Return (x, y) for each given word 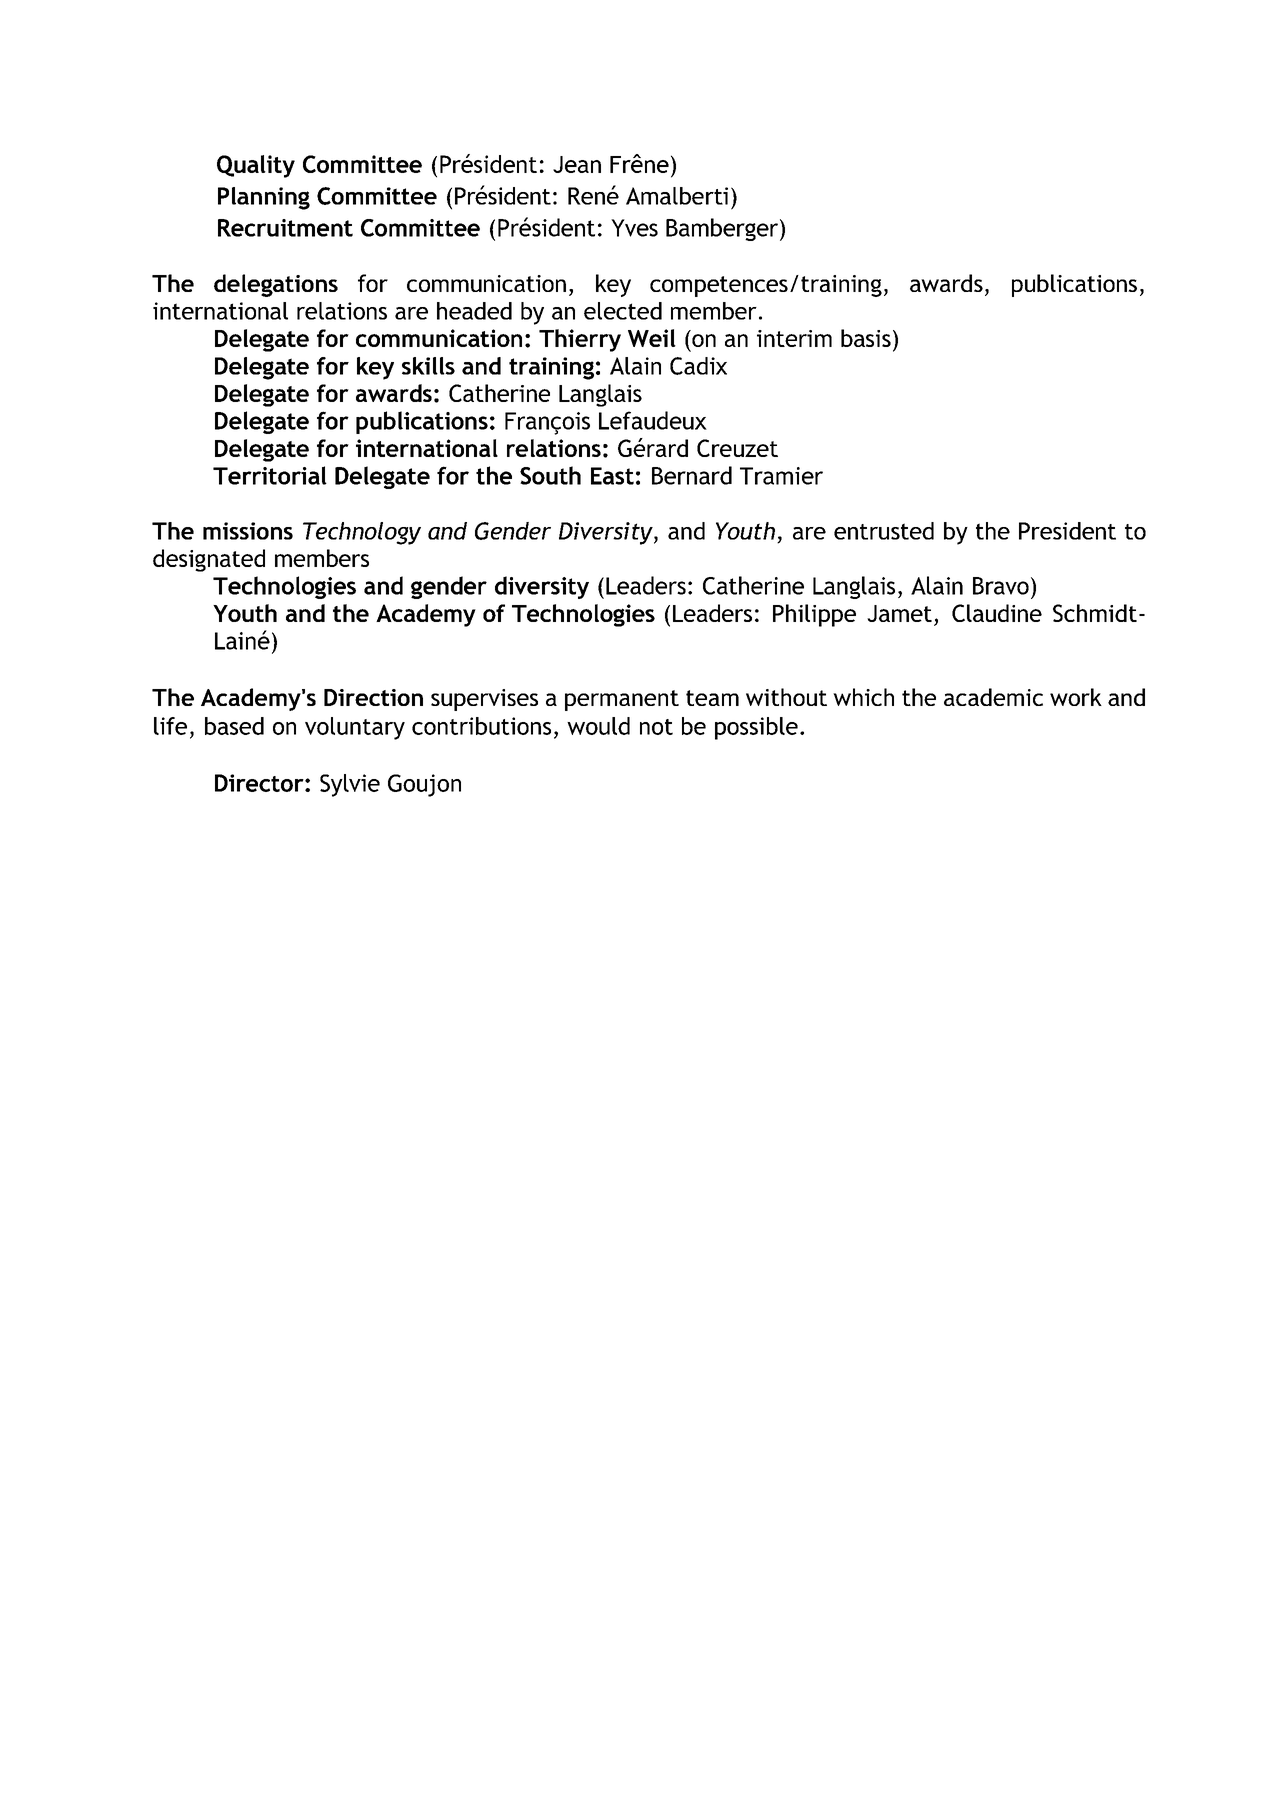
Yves (634, 228)
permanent (622, 700)
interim (794, 338)
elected (623, 311)
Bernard (692, 475)
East (612, 476)
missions (248, 531)
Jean (577, 164)
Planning (264, 198)
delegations (276, 285)
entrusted (884, 531)
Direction (373, 697)
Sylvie (350, 785)
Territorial (270, 475)
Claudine (997, 613)
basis (866, 338)
